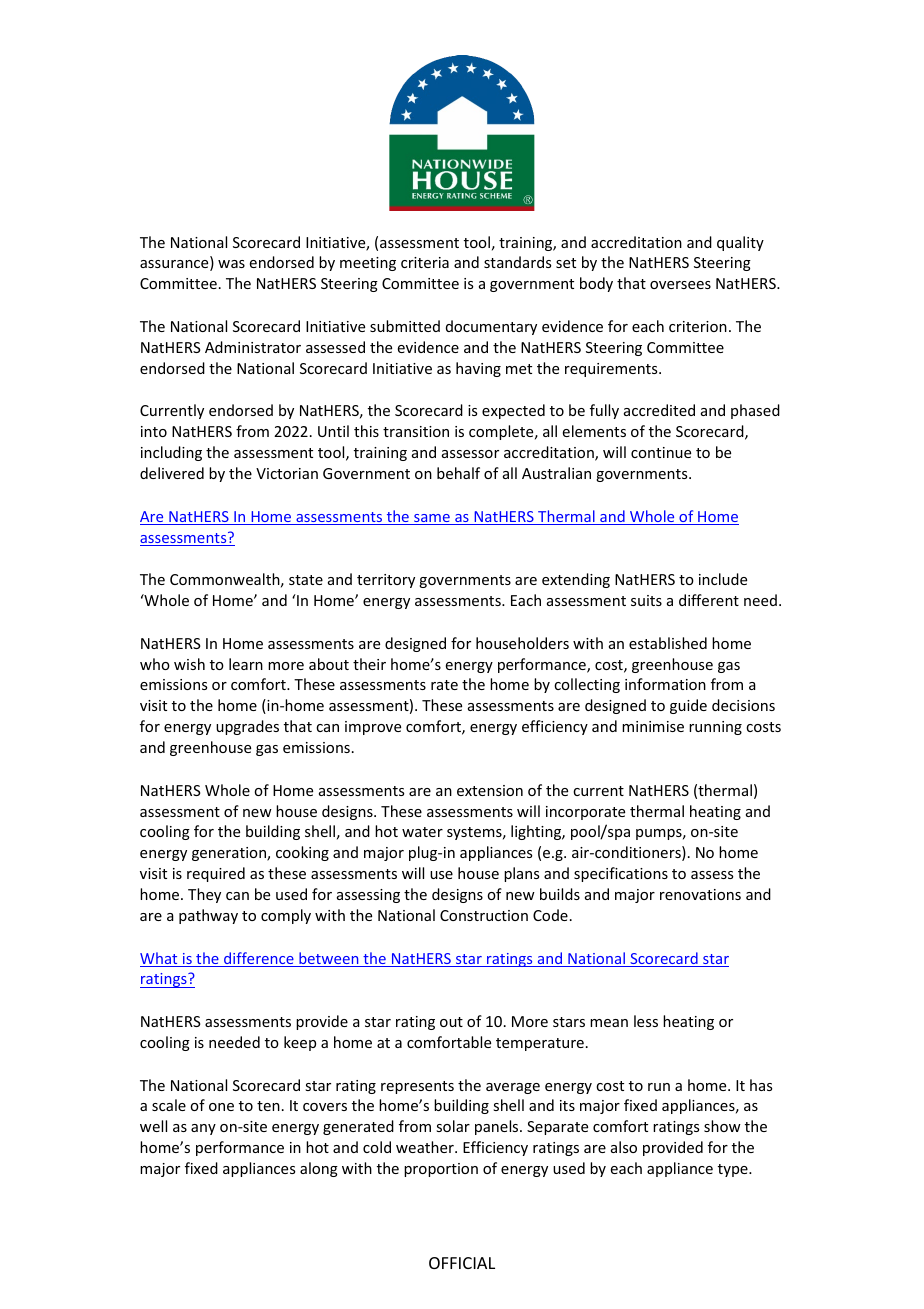 The width and height of the page is (924, 1309). I want to click on Construction, so click(484, 915).
